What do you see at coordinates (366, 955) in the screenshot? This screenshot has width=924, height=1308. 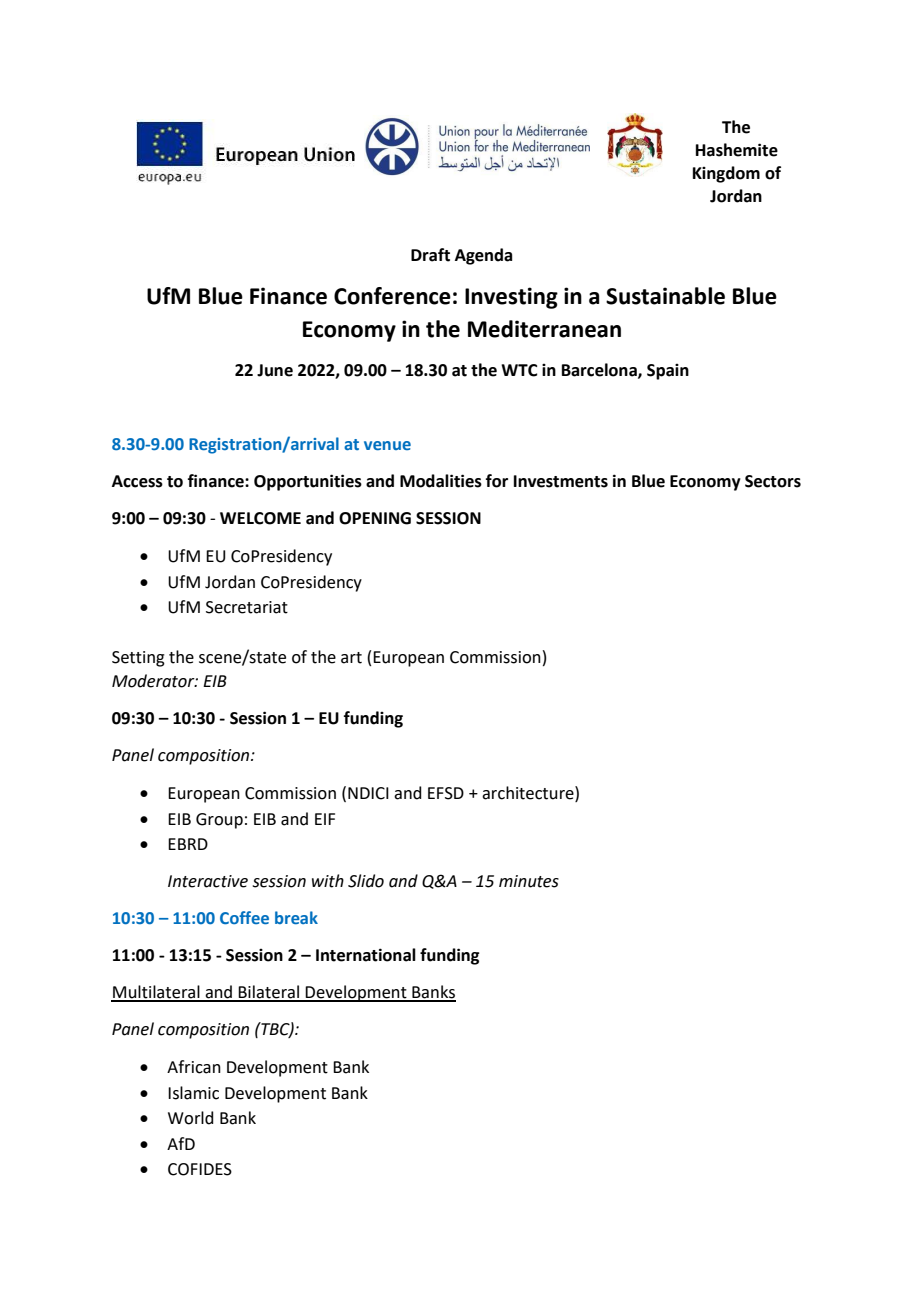 I see `International` at bounding box center [366, 955].
